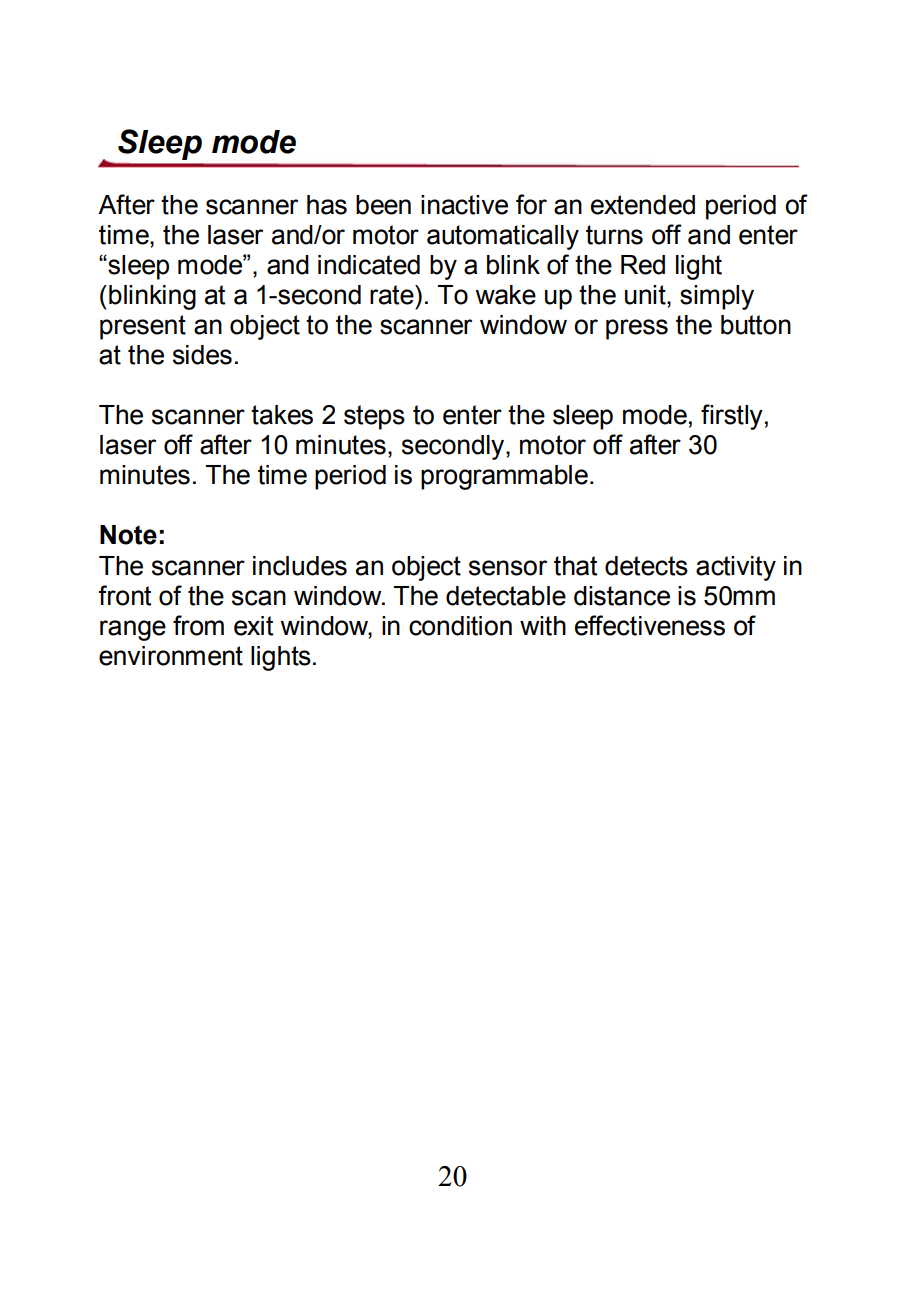 This screenshot has width=905, height=1316. Describe the element at coordinates (327, 205) in the screenshot. I see `has` at that location.
